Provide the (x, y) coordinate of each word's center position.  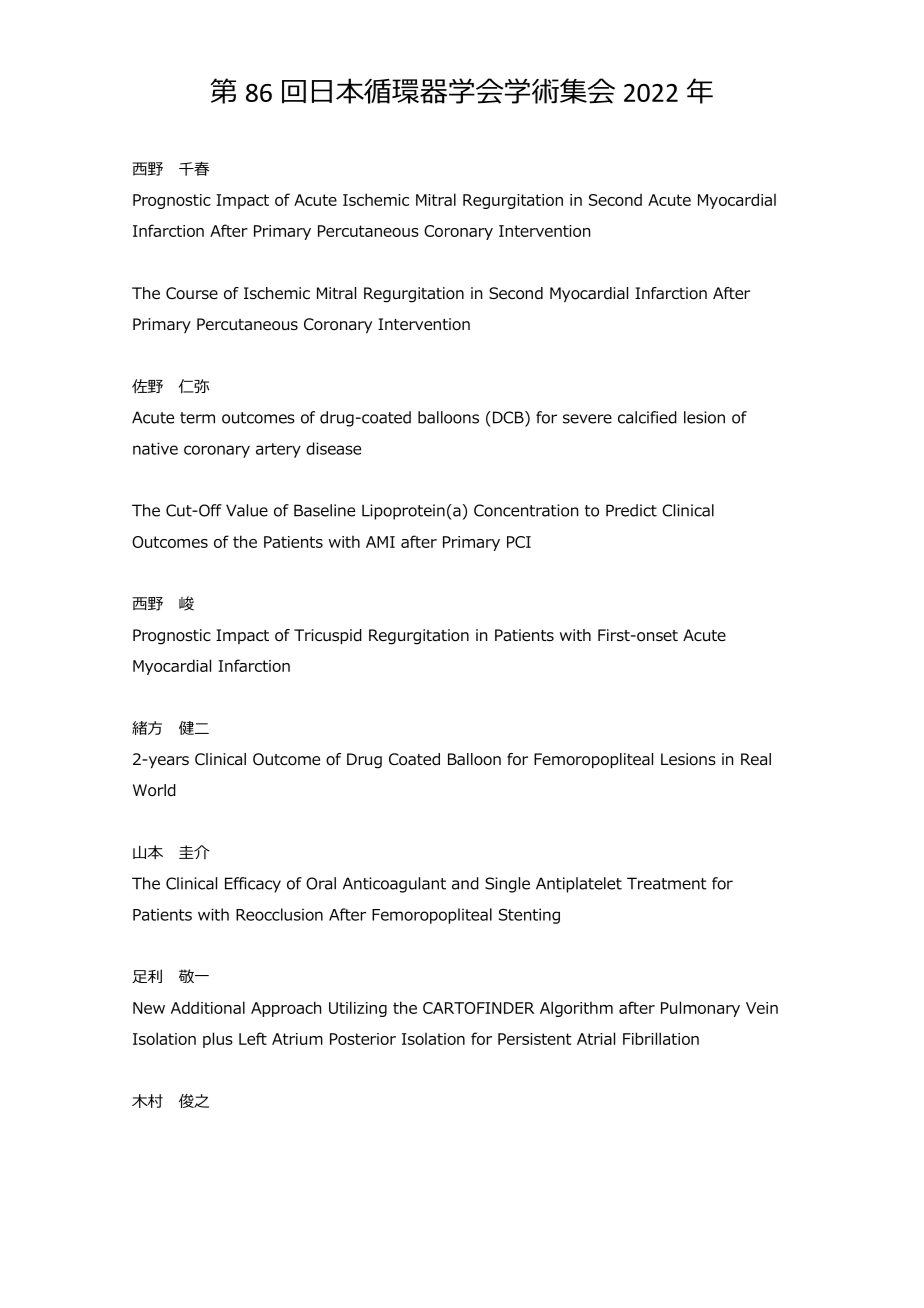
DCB (508, 418)
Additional (208, 1007)
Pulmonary (700, 1009)
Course (192, 293)
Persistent (535, 1039)
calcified (647, 417)
